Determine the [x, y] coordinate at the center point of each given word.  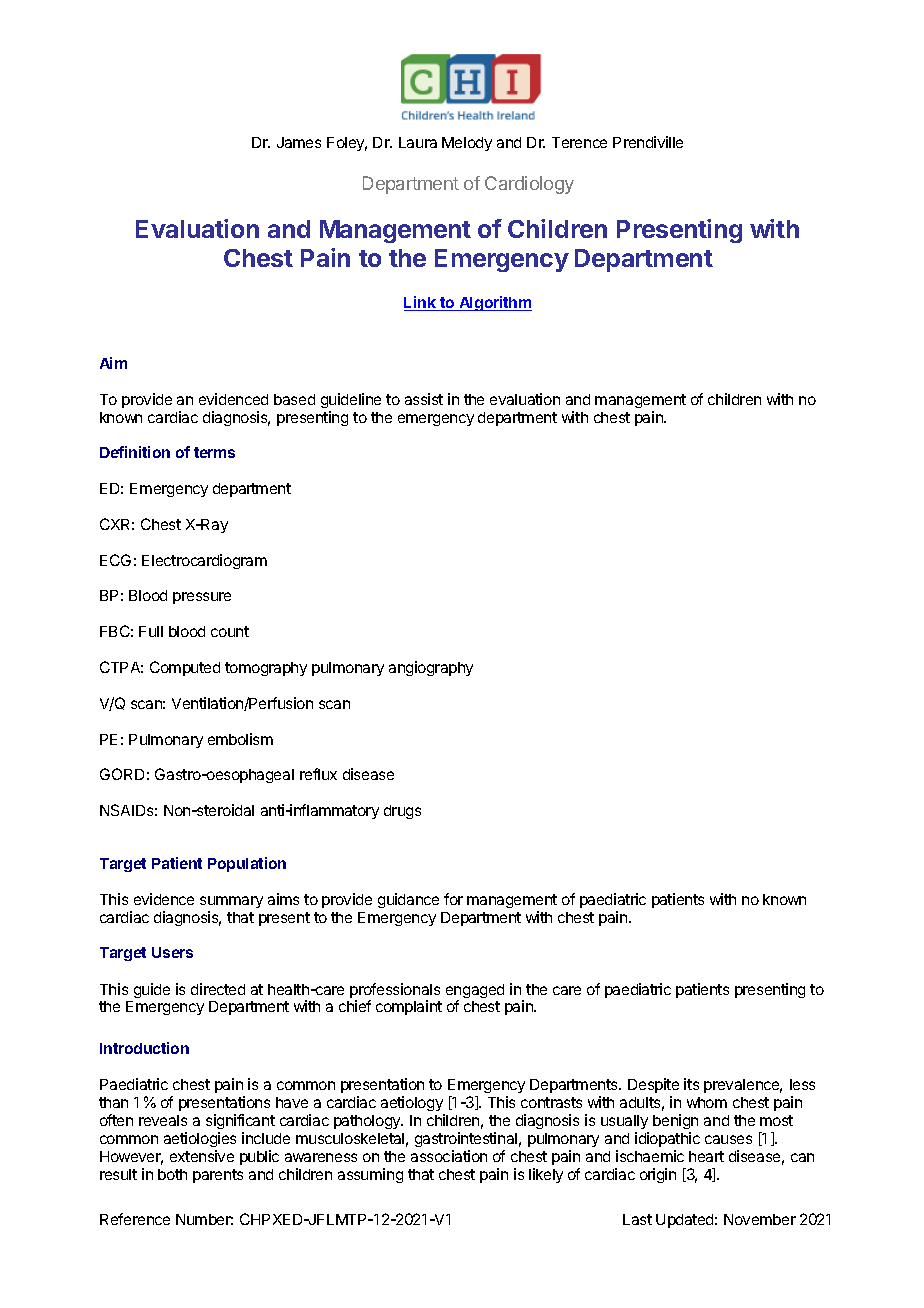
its [691, 1084]
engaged [475, 992]
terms [214, 452]
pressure [202, 598]
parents [218, 1176]
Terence [579, 142]
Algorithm [494, 303]
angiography [431, 668]
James [299, 142]
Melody [467, 144]
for [453, 899]
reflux [318, 774]
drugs [402, 812]
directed [218, 989]
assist [424, 399]
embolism [240, 739]
